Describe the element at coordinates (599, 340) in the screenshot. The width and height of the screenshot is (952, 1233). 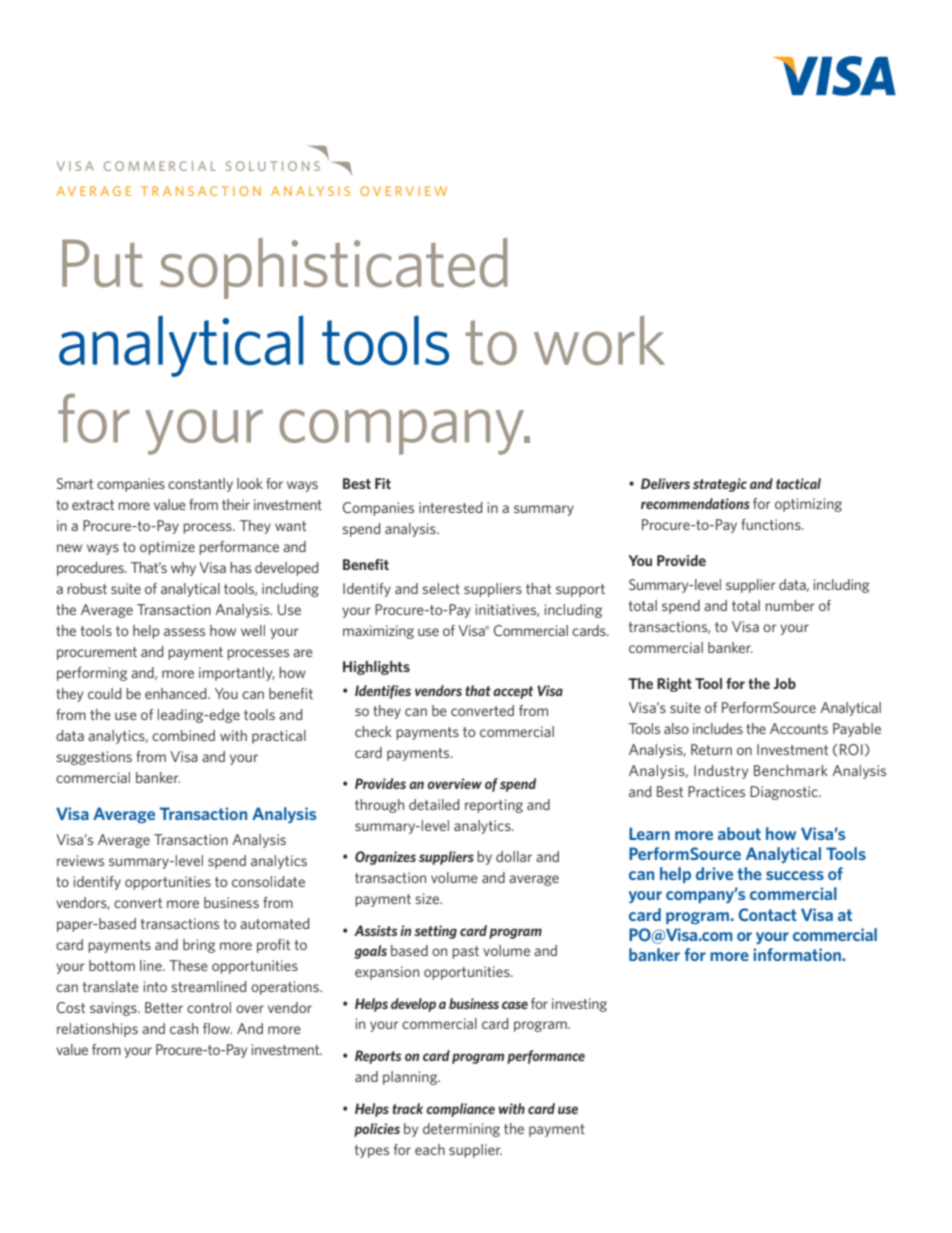
I see `work` at that location.
